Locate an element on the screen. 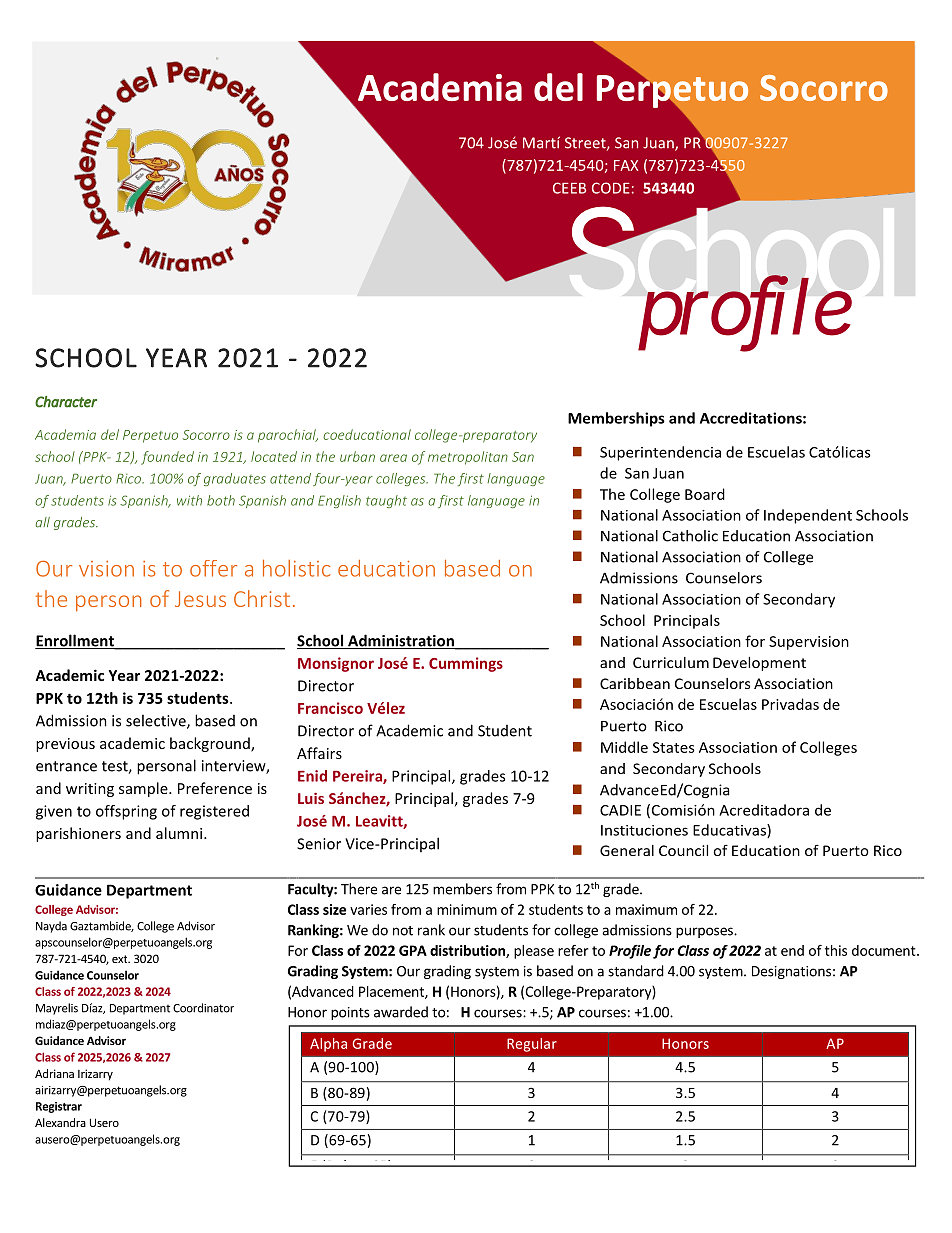  Below is located at coordinates (347, 1163).
